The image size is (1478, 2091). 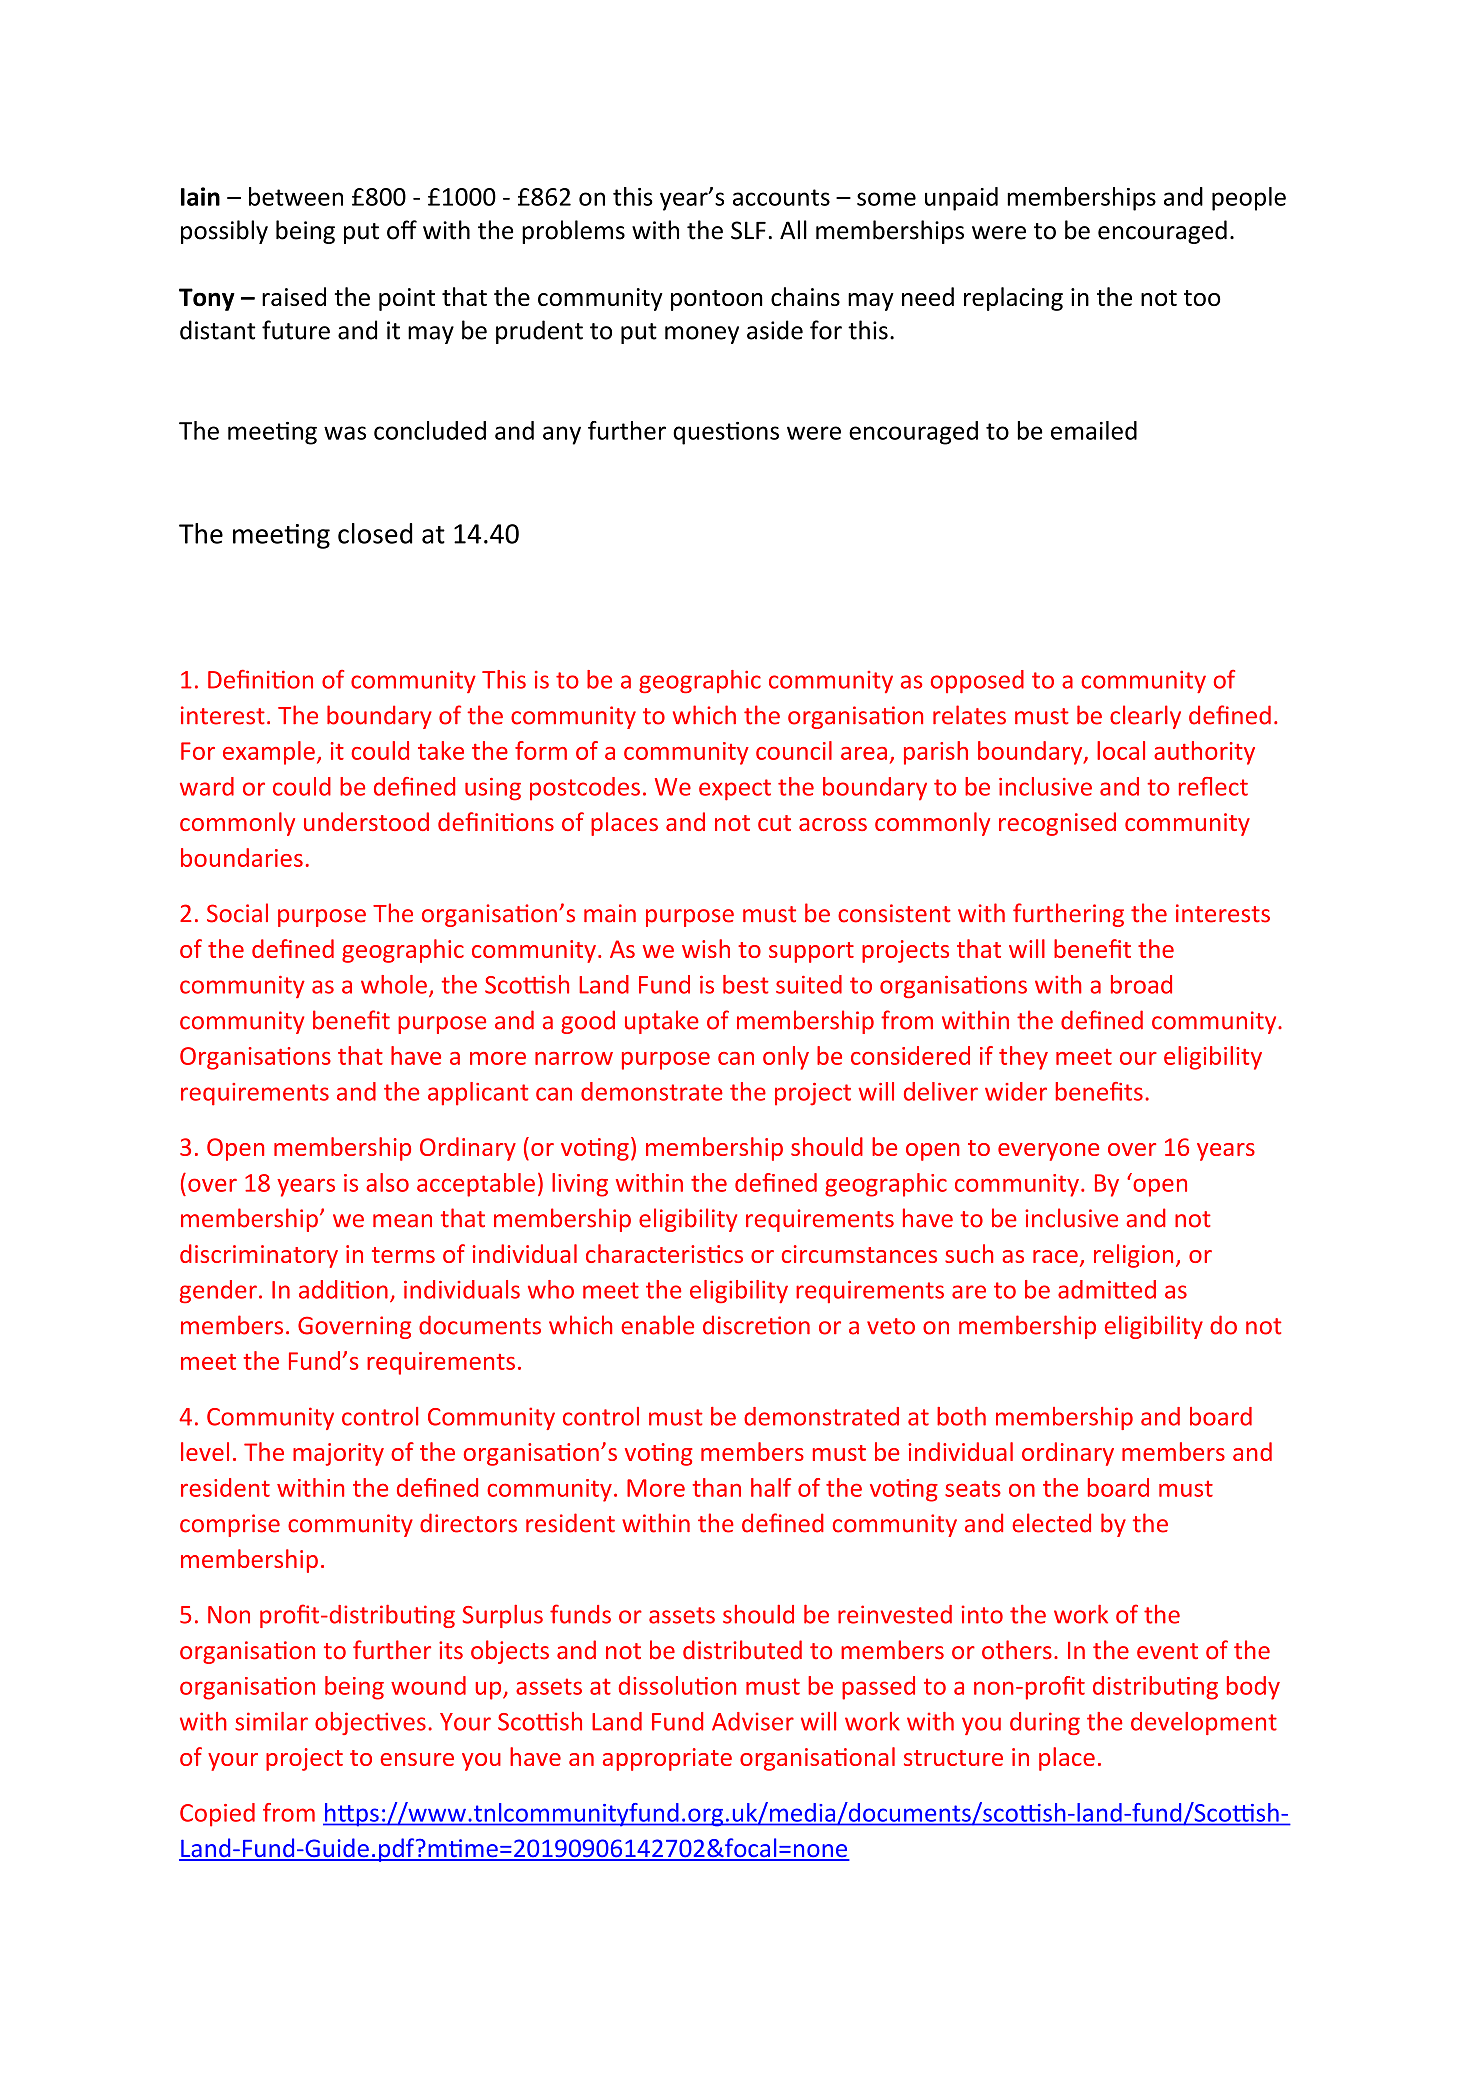 What do you see at coordinates (794, 750) in the screenshot?
I see `council` at bounding box center [794, 750].
